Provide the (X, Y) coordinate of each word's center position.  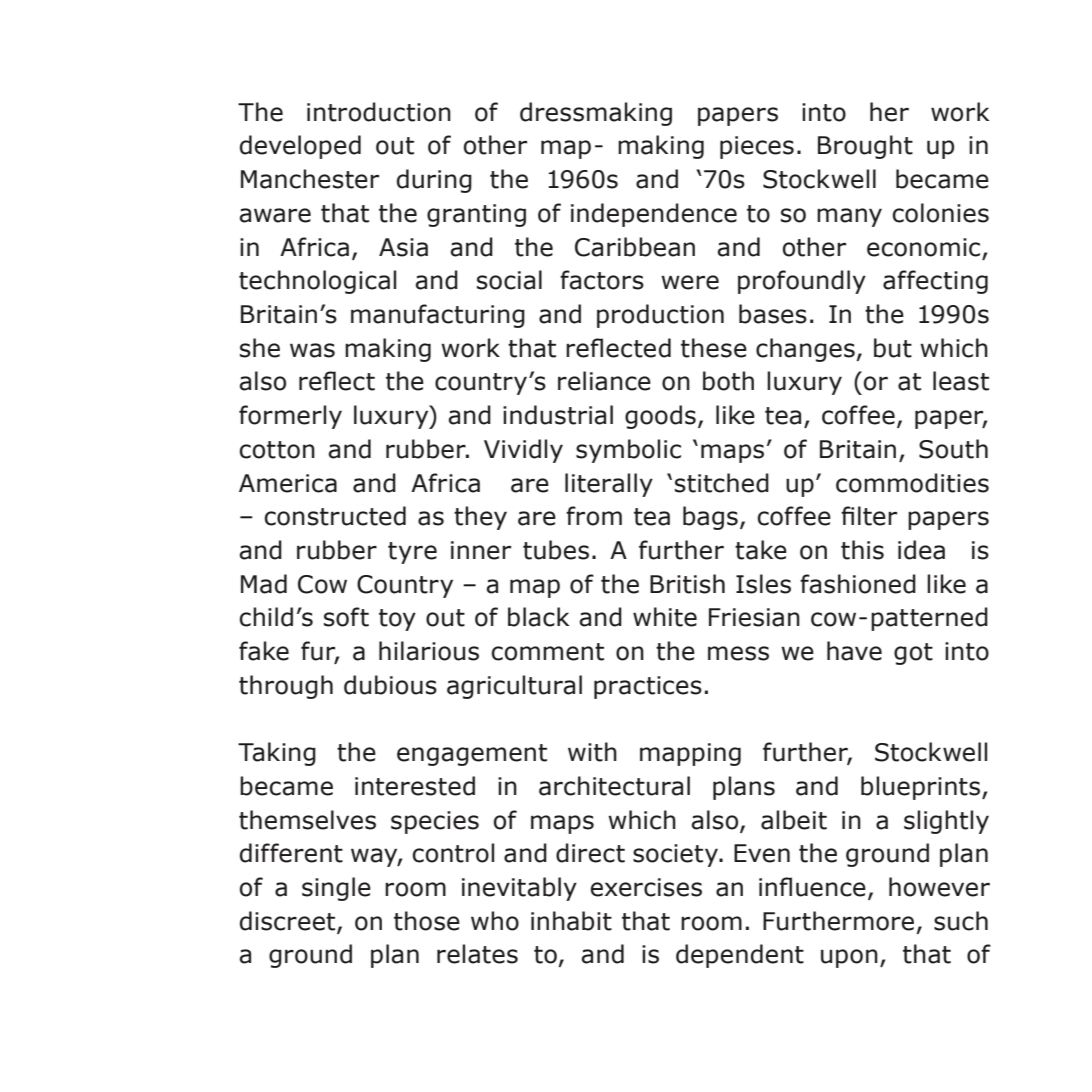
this (862, 550)
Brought (865, 147)
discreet (289, 922)
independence (654, 215)
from (594, 516)
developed (300, 147)
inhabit (571, 921)
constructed (335, 516)
